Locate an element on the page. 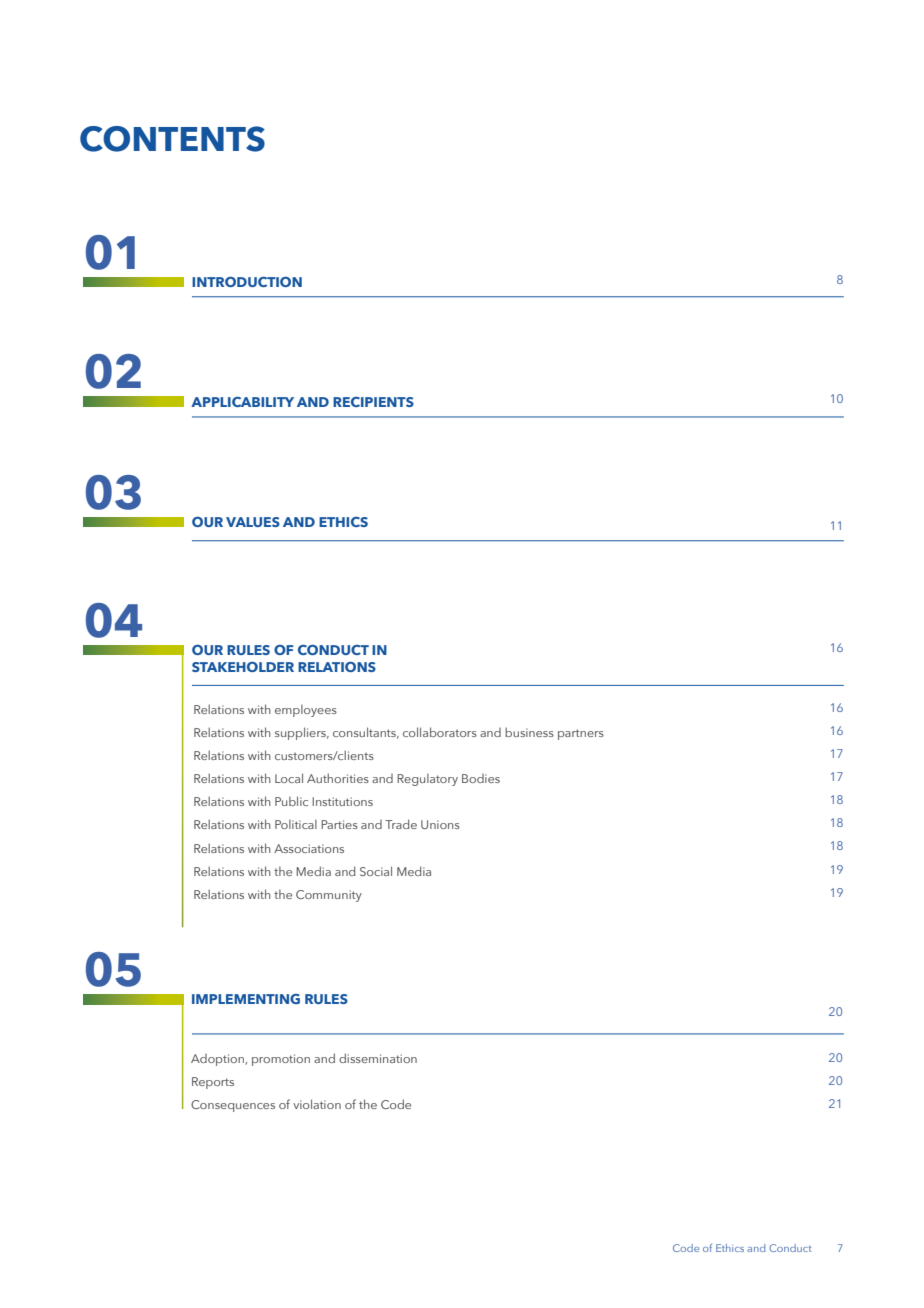  APPLICABILITY is located at coordinates (242, 402).
